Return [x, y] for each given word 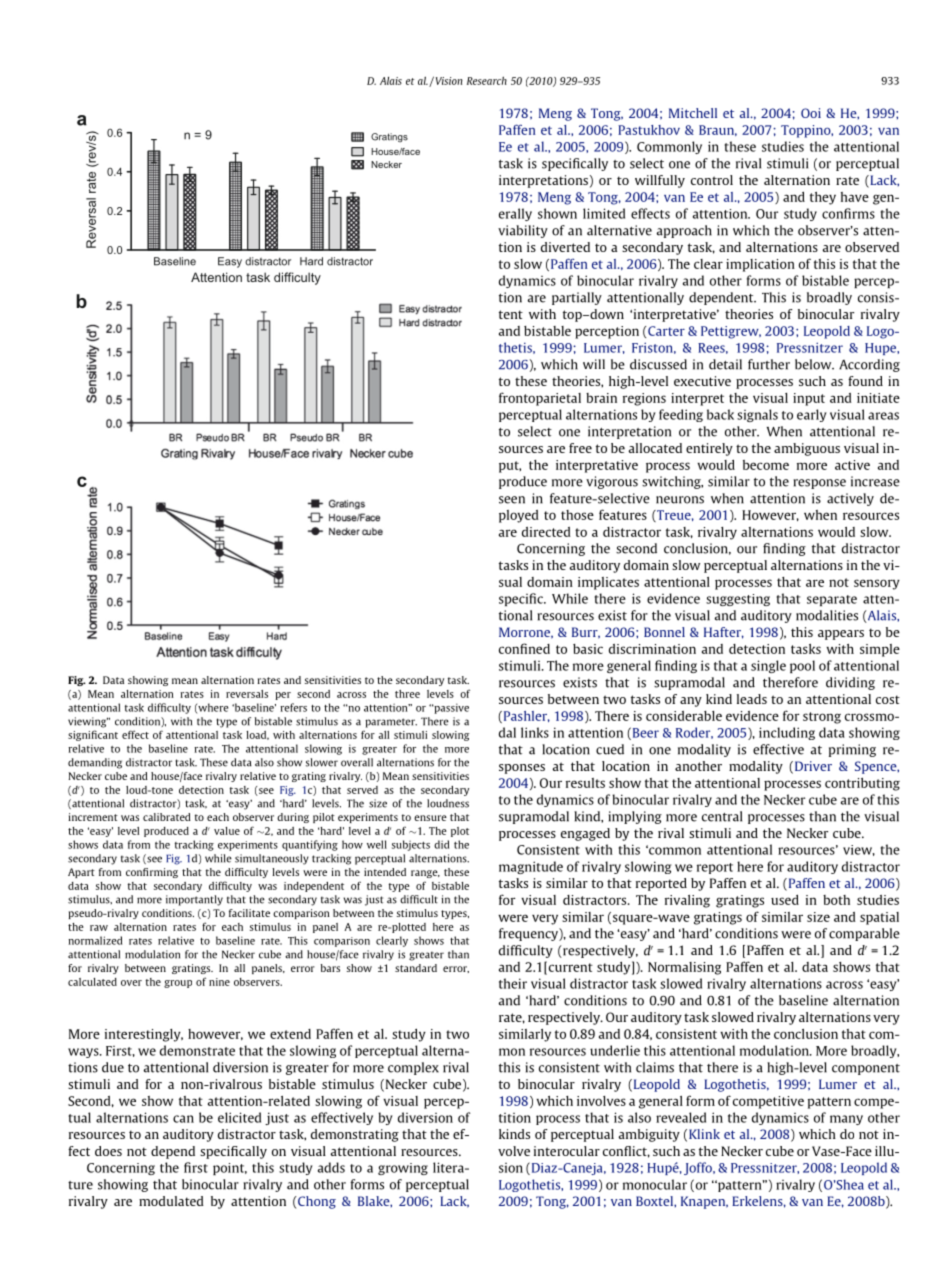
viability [523, 231]
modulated [171, 1201]
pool [802, 666]
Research [487, 81]
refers [293, 707]
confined [524, 648]
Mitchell [693, 113]
